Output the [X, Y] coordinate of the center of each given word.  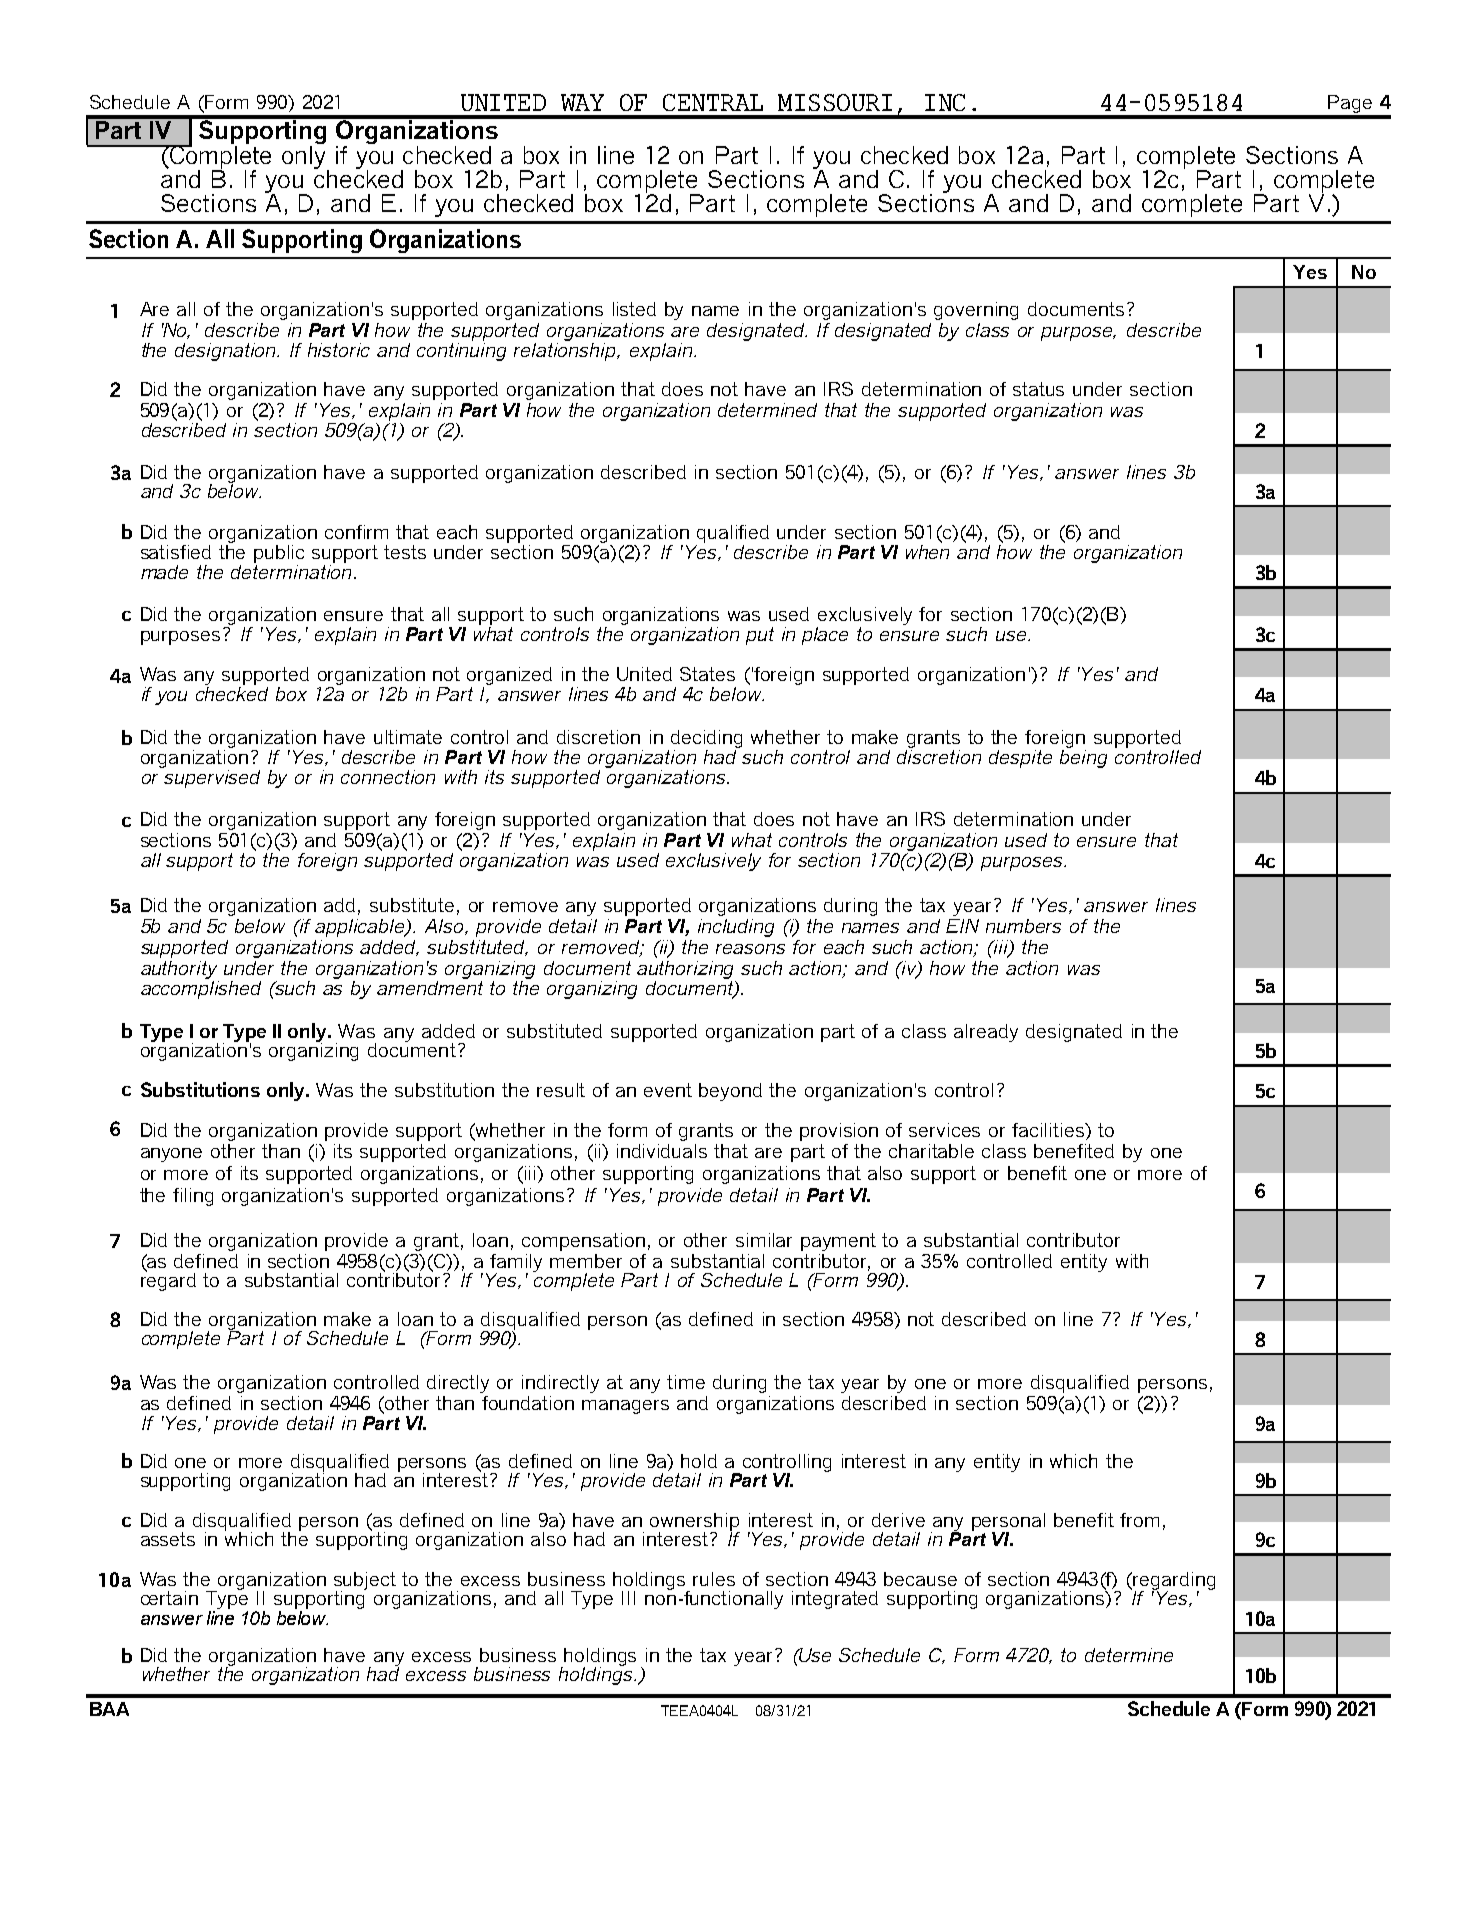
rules [714, 1579]
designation [226, 352]
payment [838, 1242]
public [279, 554]
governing [976, 311]
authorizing [685, 970]
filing [193, 1197]
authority [179, 970]
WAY [582, 102]
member [586, 1261]
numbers [1023, 926]
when [927, 550]
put [760, 636]
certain [169, 1598]
